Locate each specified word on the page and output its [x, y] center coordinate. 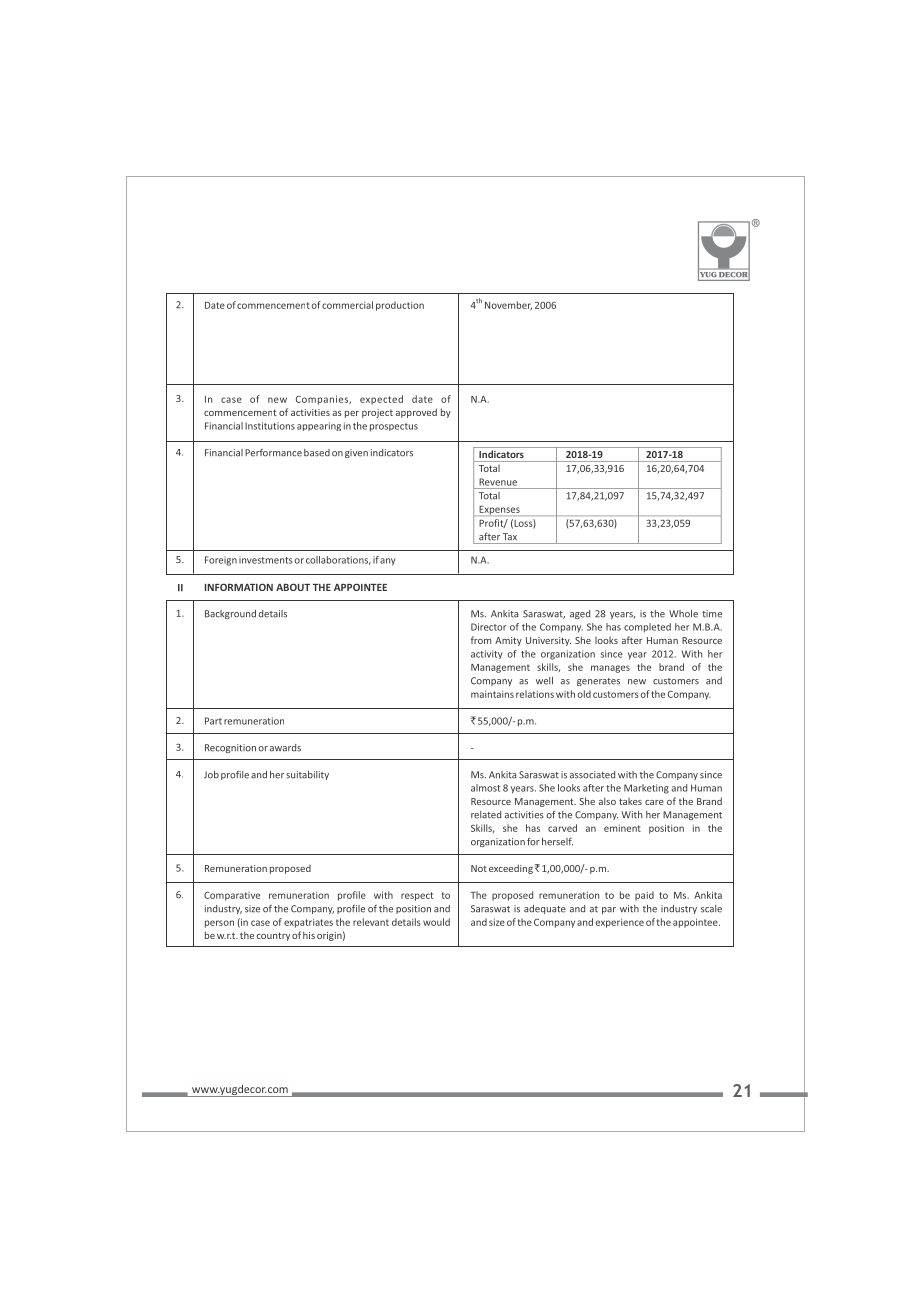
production [400, 306]
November [508, 305]
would [436, 922]
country [273, 936]
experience [620, 923]
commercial [347, 305]
